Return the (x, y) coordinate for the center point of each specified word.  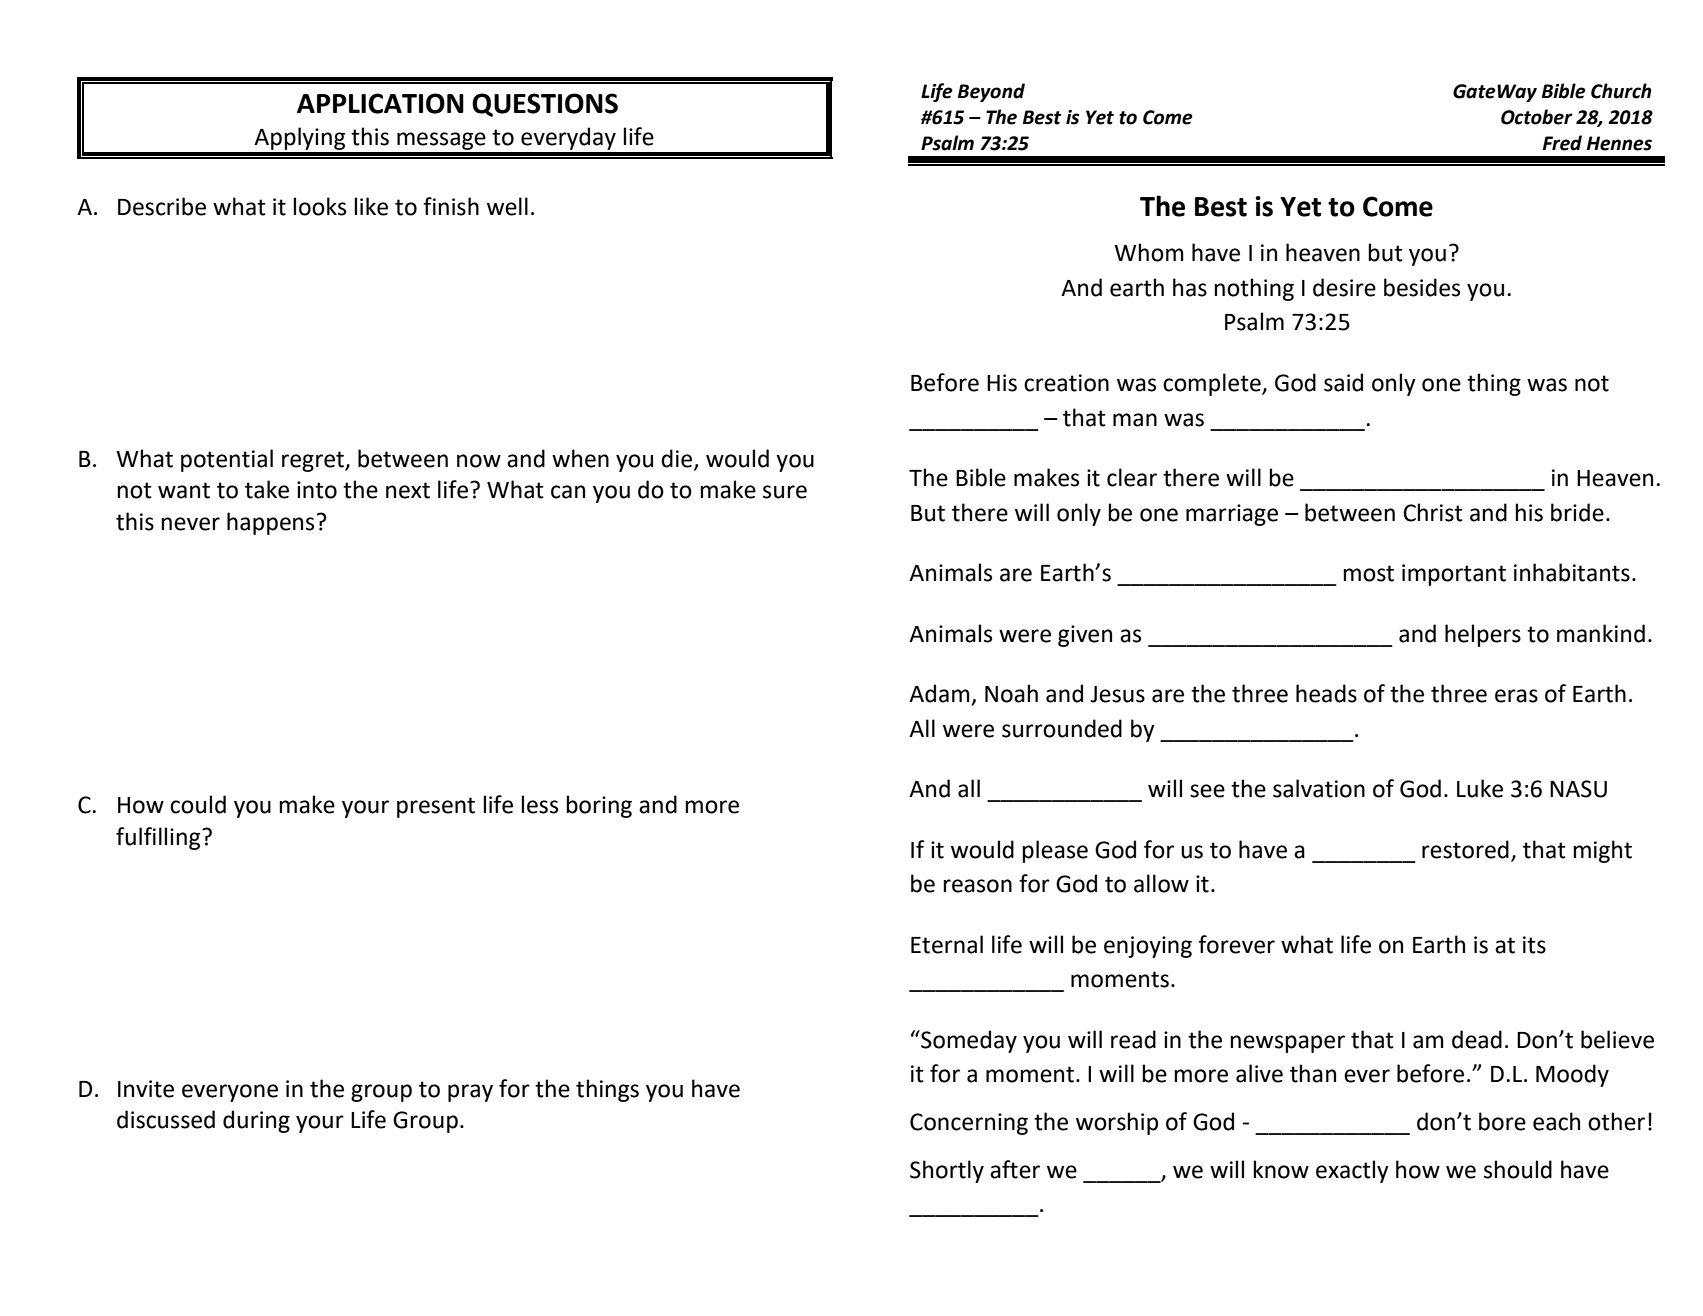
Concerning (969, 1124)
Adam (940, 694)
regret (314, 461)
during (256, 1121)
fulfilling (159, 838)
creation (1066, 383)
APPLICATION (380, 103)
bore (1502, 1121)
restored (1465, 849)
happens (270, 523)
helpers (1483, 635)
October (1537, 117)
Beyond (991, 92)
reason (977, 886)
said (1343, 382)
